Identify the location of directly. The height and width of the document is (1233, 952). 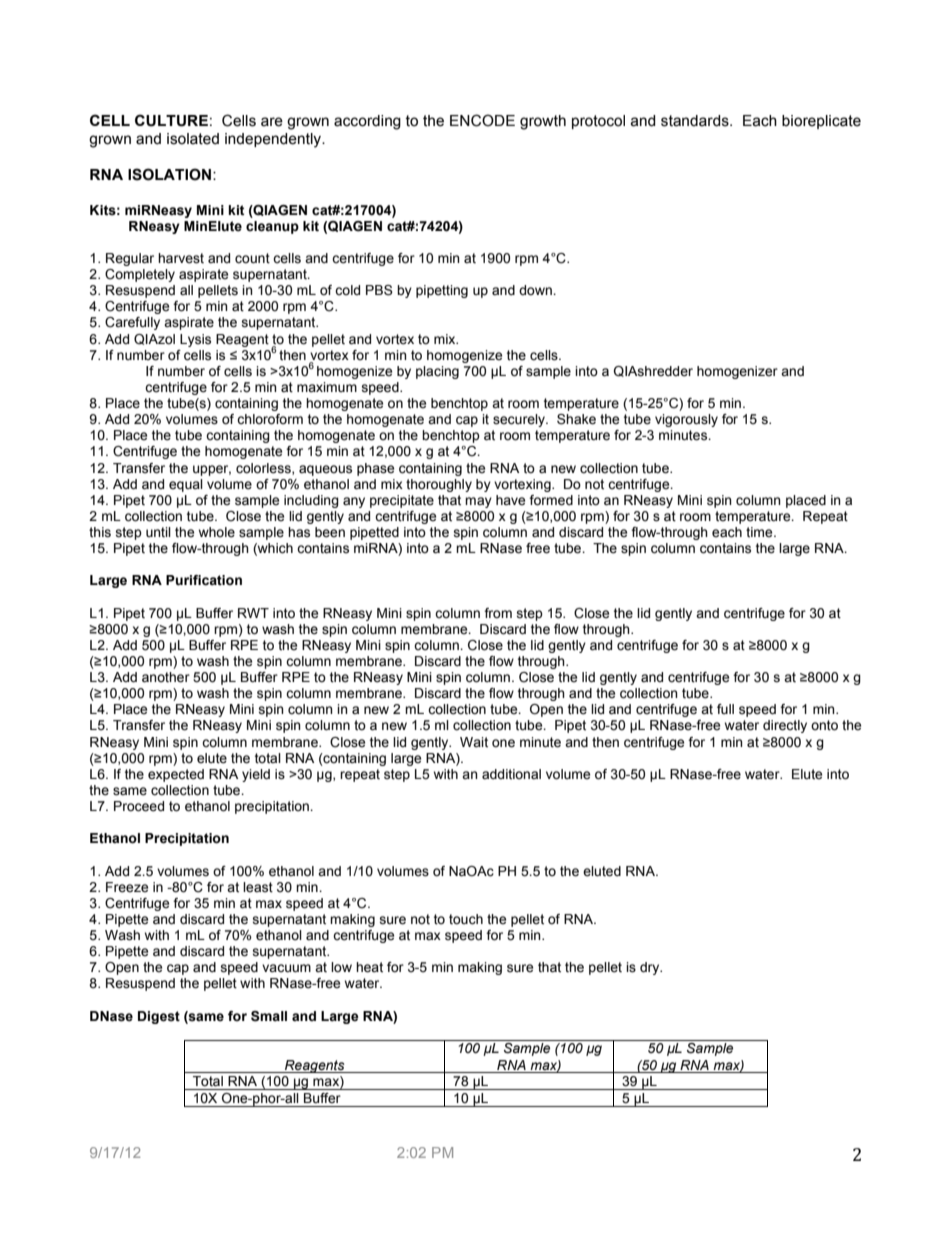
(785, 726).
